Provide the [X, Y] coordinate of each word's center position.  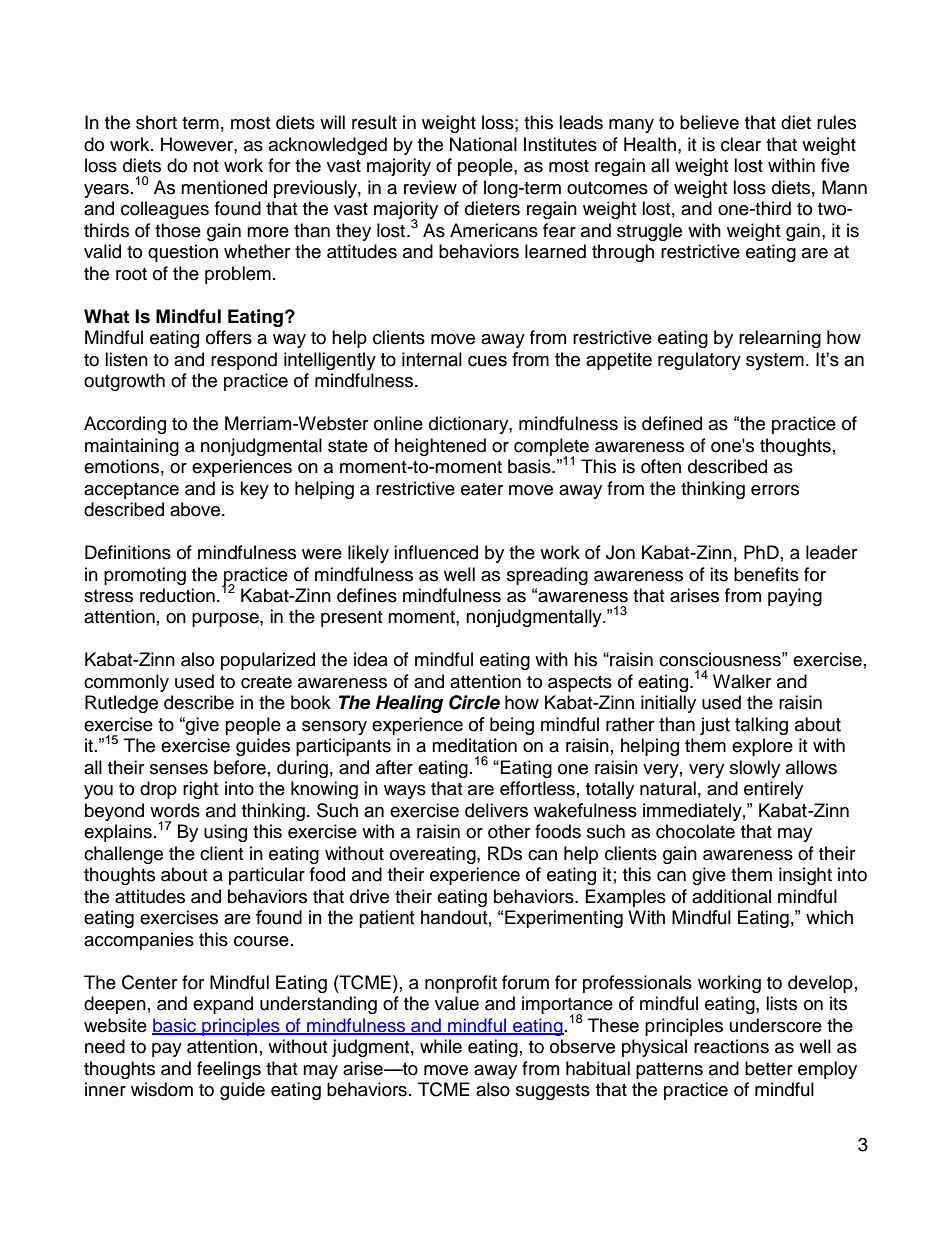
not [206, 166]
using [225, 833]
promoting [145, 576]
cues [487, 361]
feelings [229, 1070]
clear [741, 144]
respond [244, 361]
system [775, 361]
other [509, 831]
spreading [547, 576]
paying [795, 597]
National [483, 144]
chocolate [695, 831]
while [441, 1046]
